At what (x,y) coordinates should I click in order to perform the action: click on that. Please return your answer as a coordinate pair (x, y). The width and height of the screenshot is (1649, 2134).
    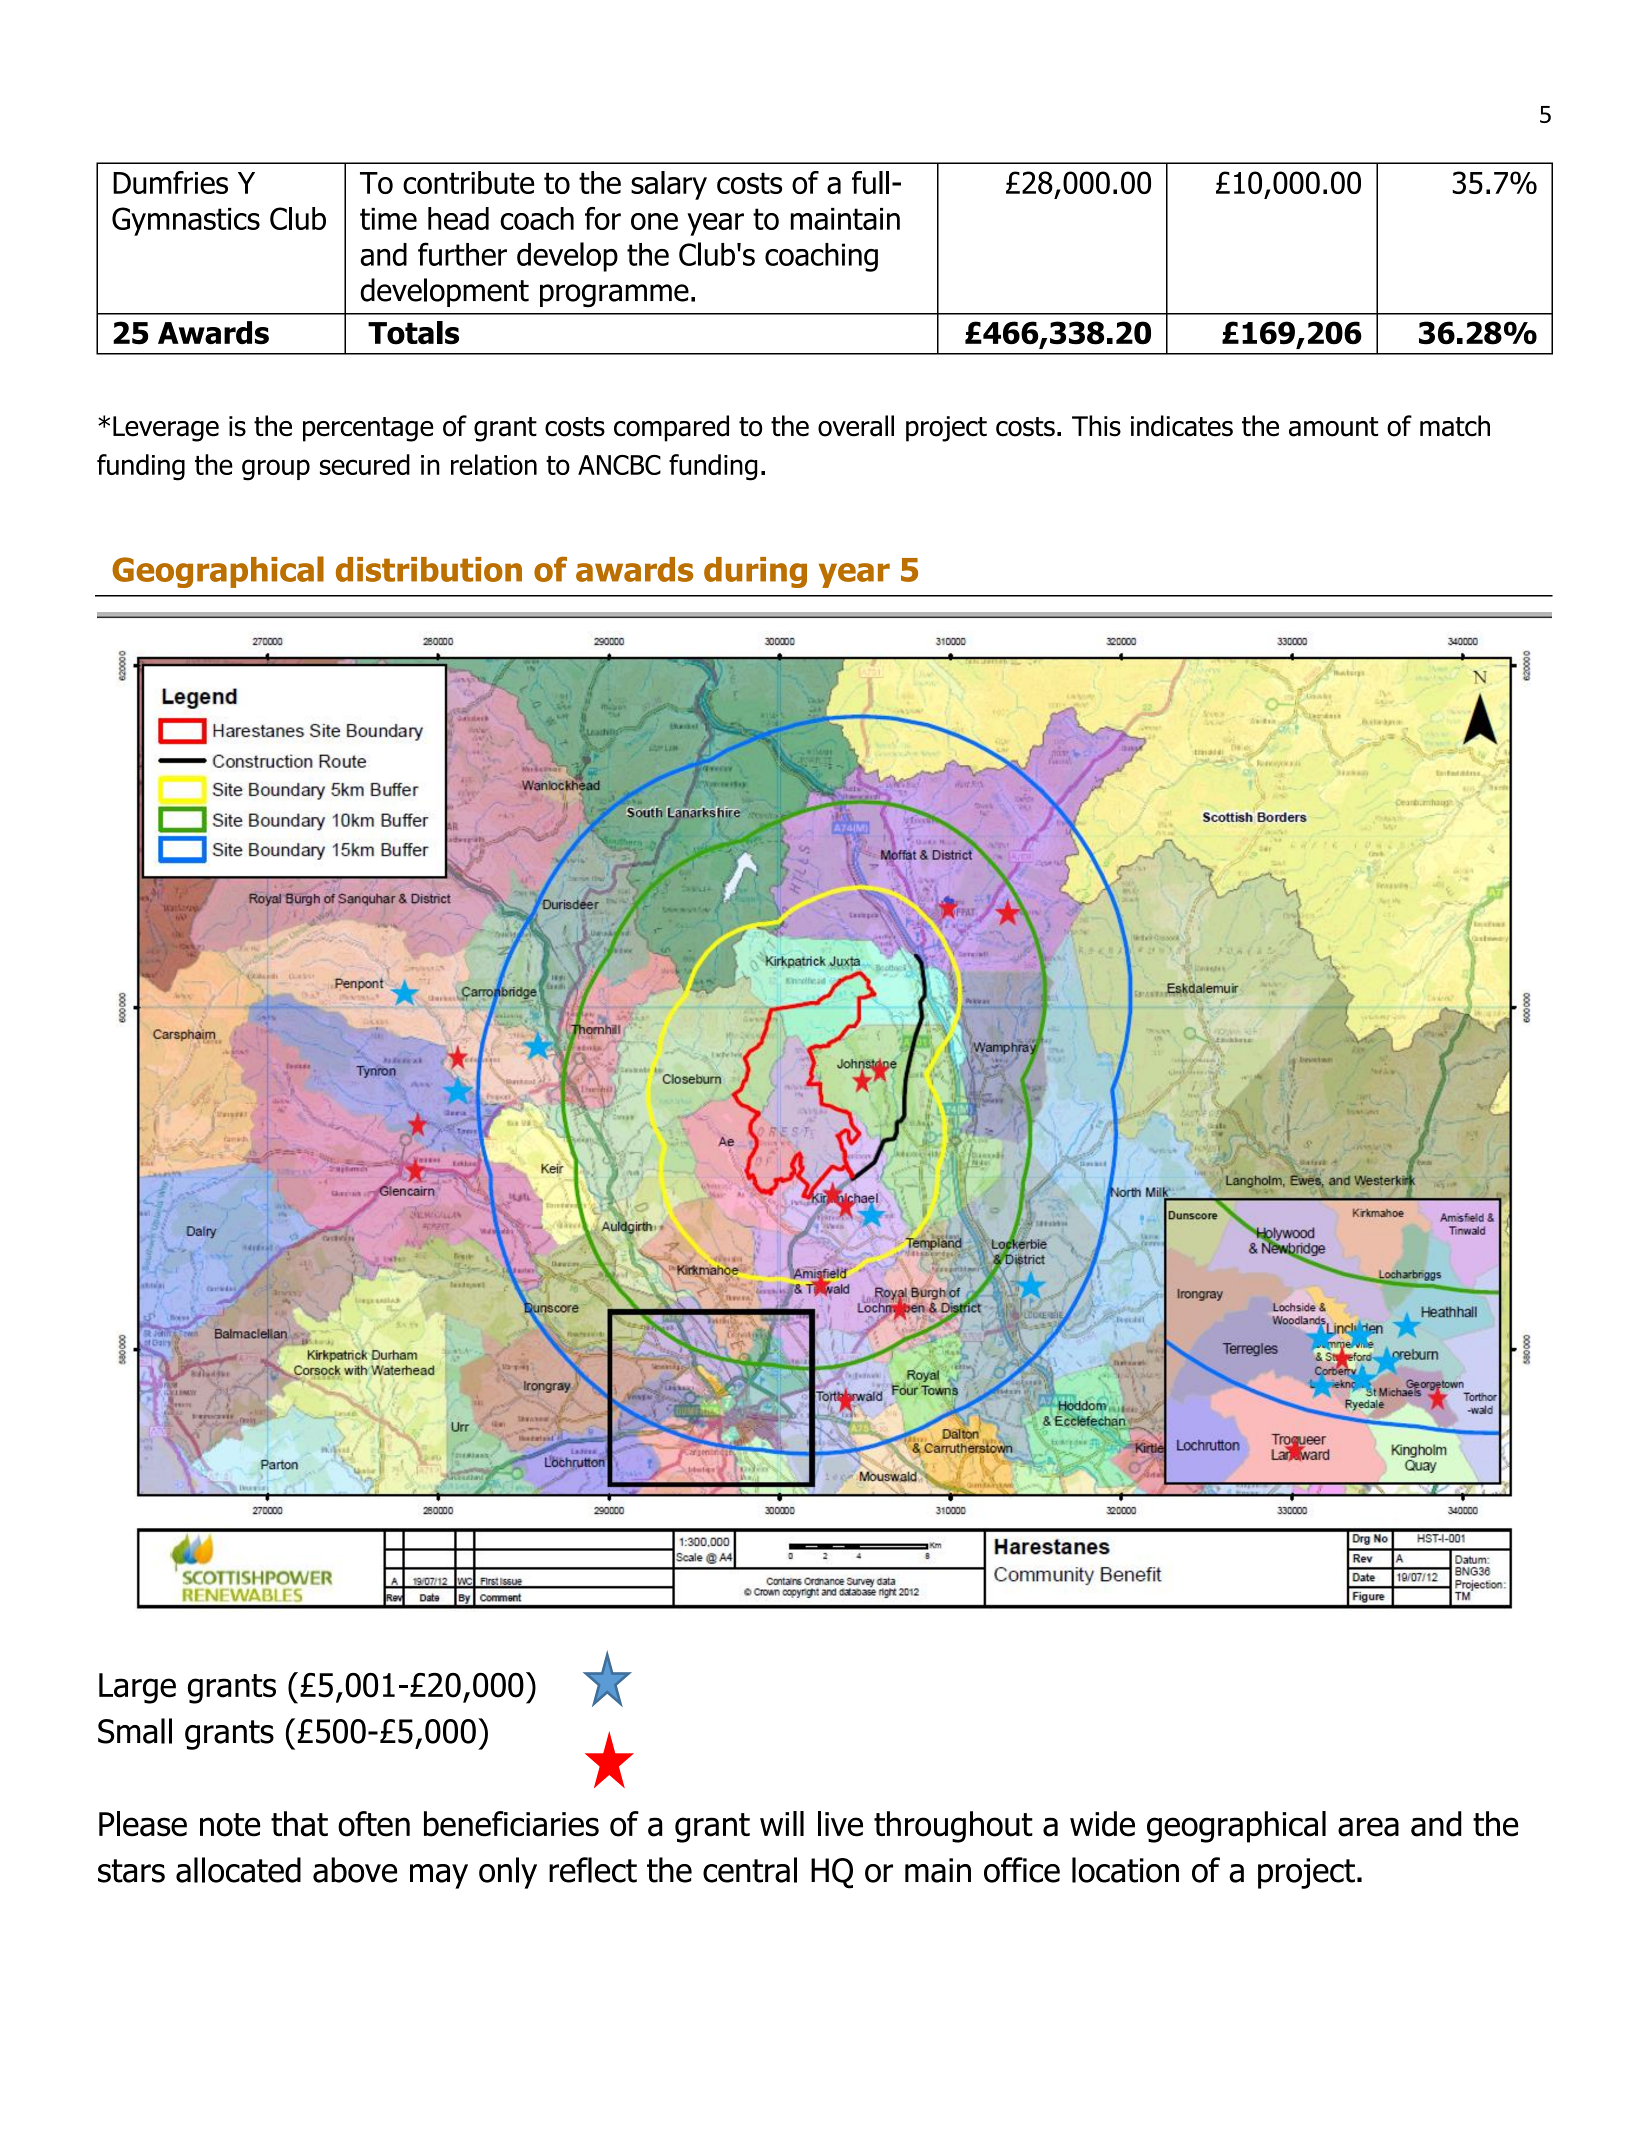
    Looking at the image, I should click on (299, 1824).
